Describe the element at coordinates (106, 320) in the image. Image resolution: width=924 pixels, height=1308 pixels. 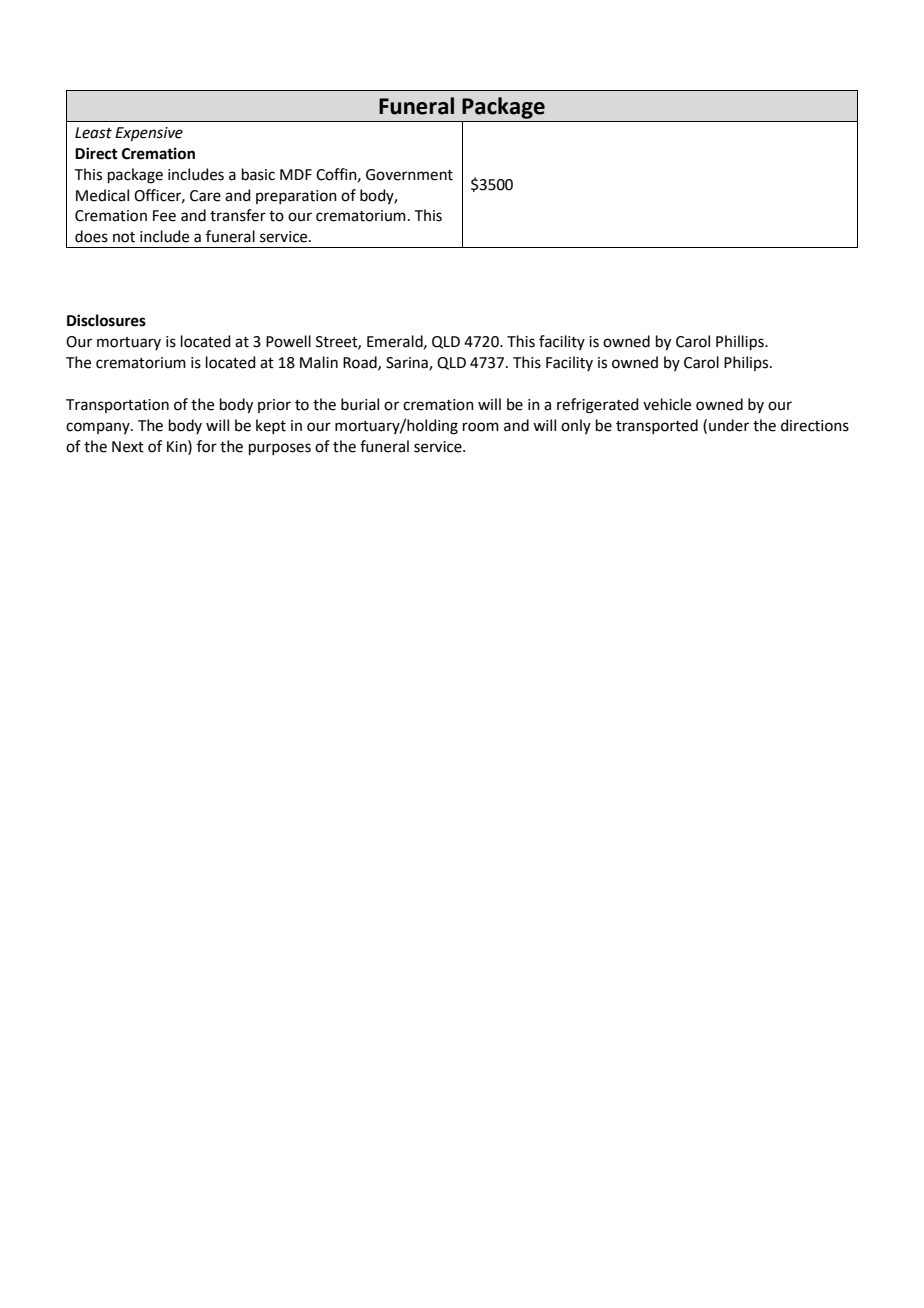
I see `Disclosures` at that location.
